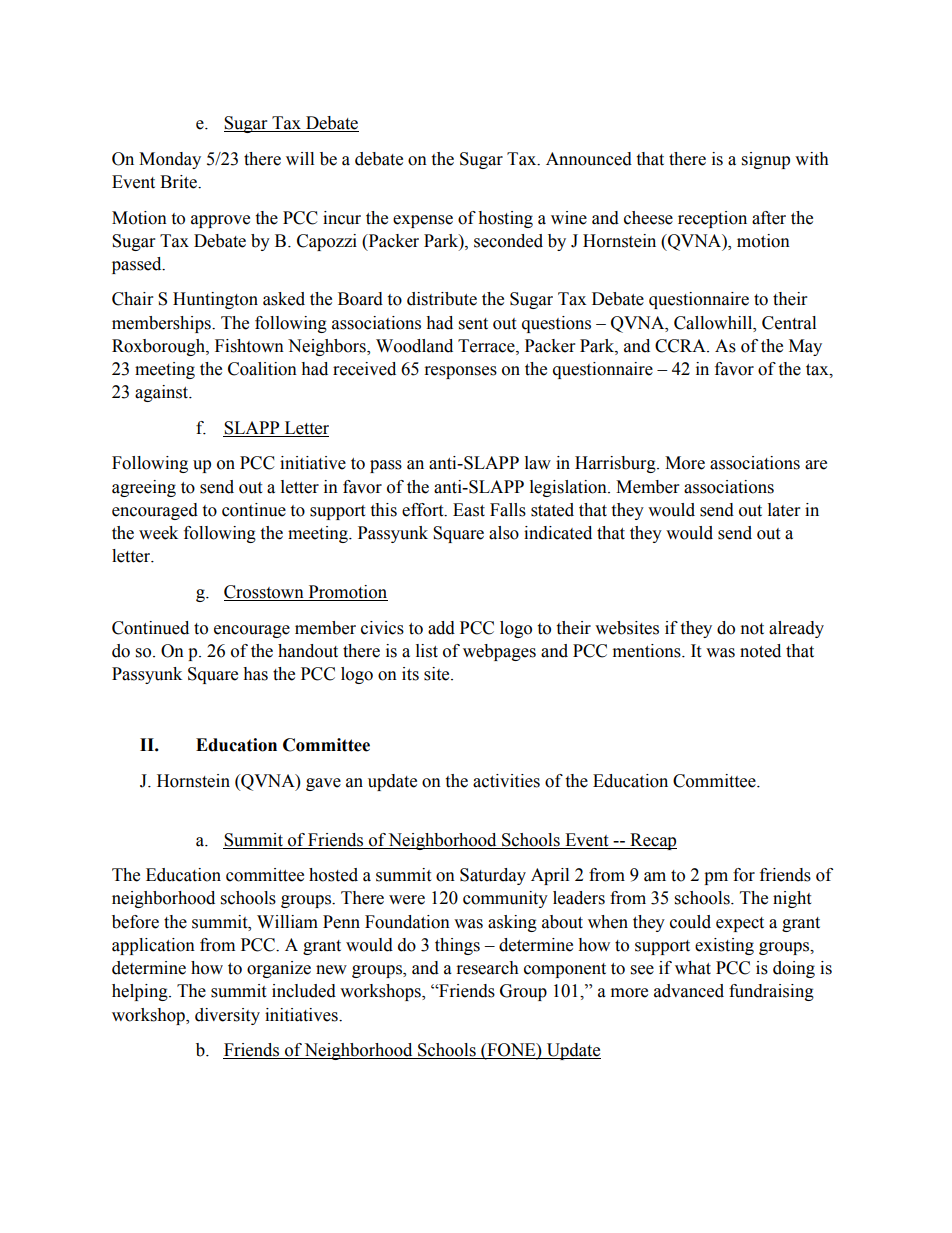 This page has height=1233, width=952. I want to click on add, so click(441, 628).
